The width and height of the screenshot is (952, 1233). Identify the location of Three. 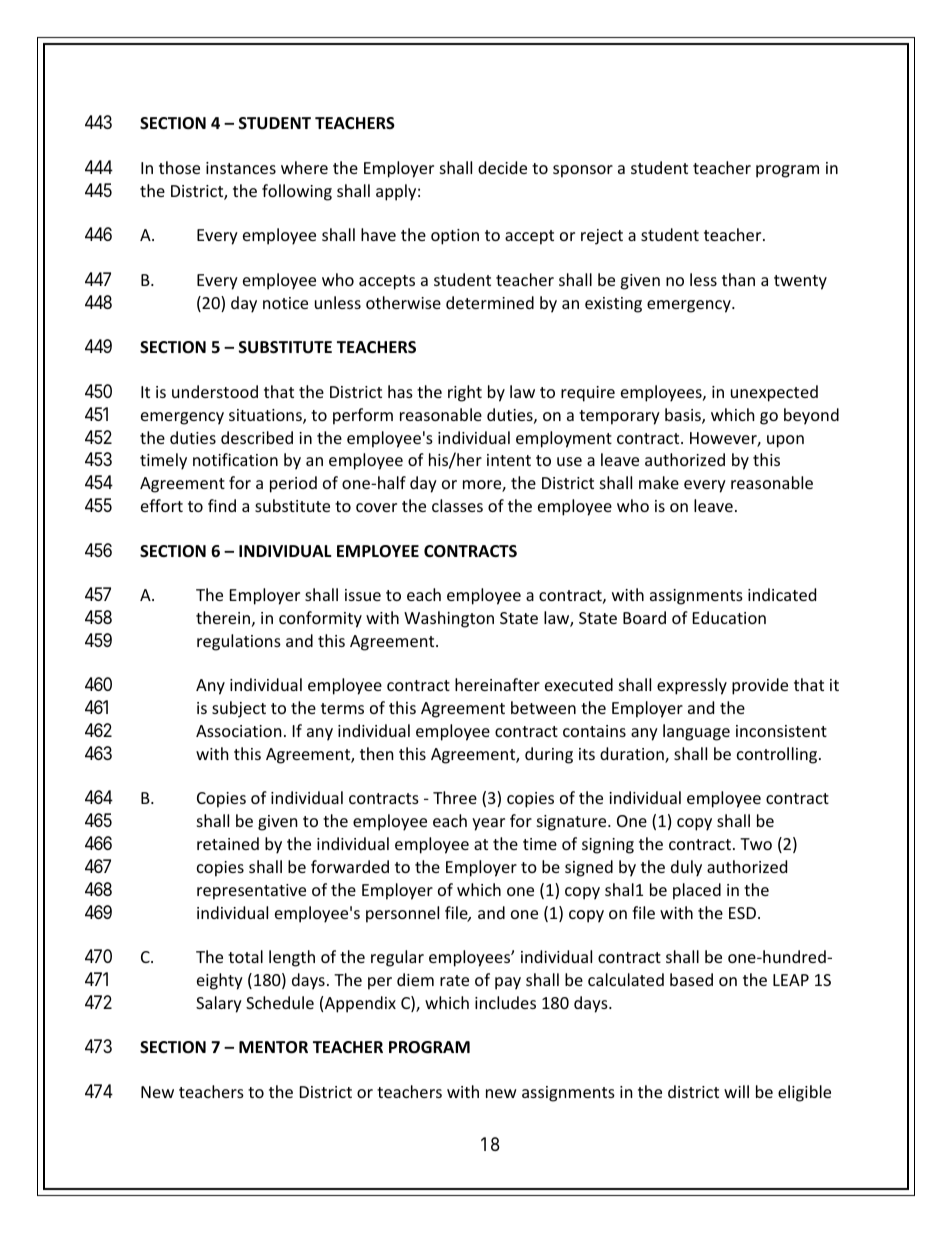
(455, 797).
